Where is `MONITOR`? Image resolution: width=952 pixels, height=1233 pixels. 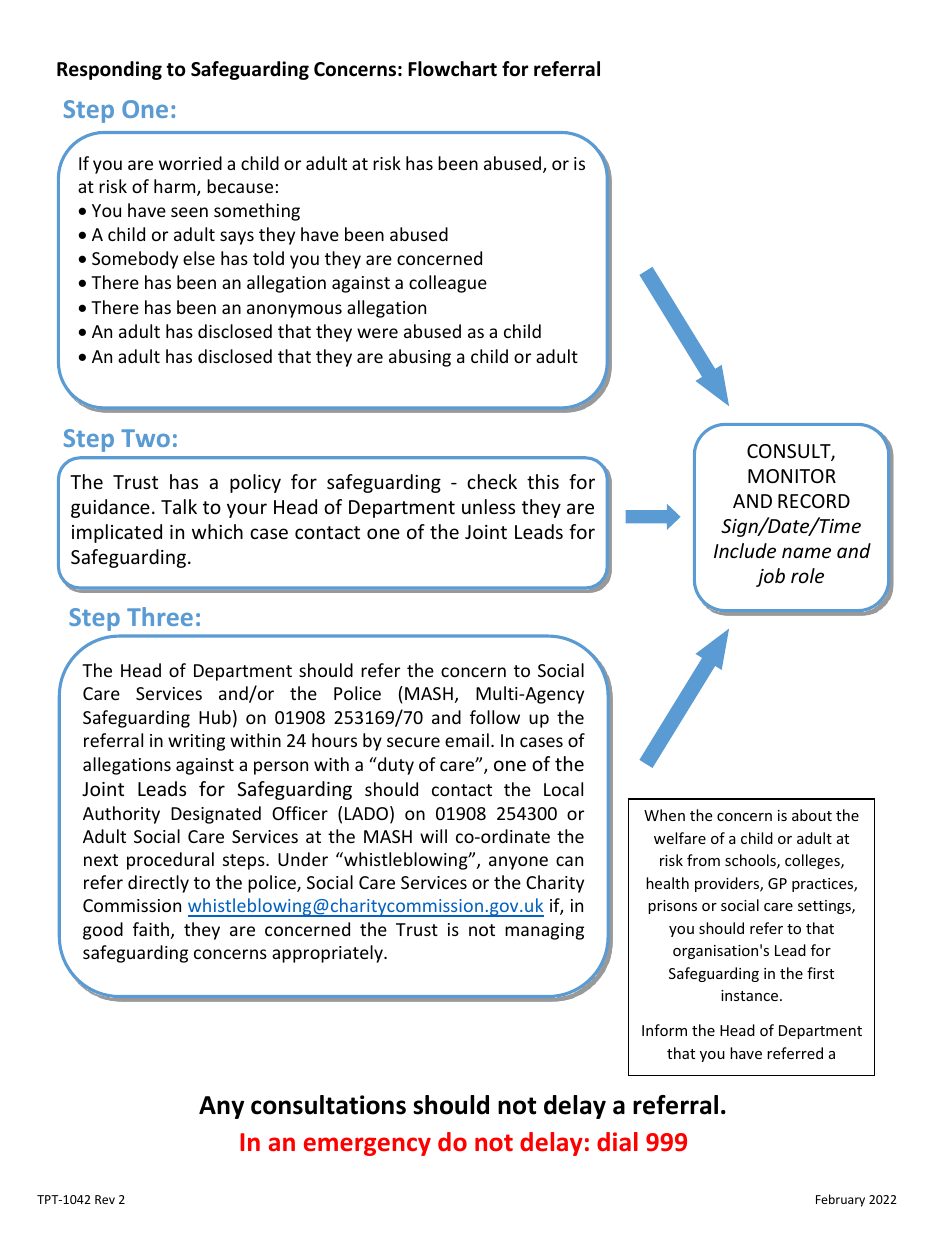 MONITOR is located at coordinates (792, 476).
